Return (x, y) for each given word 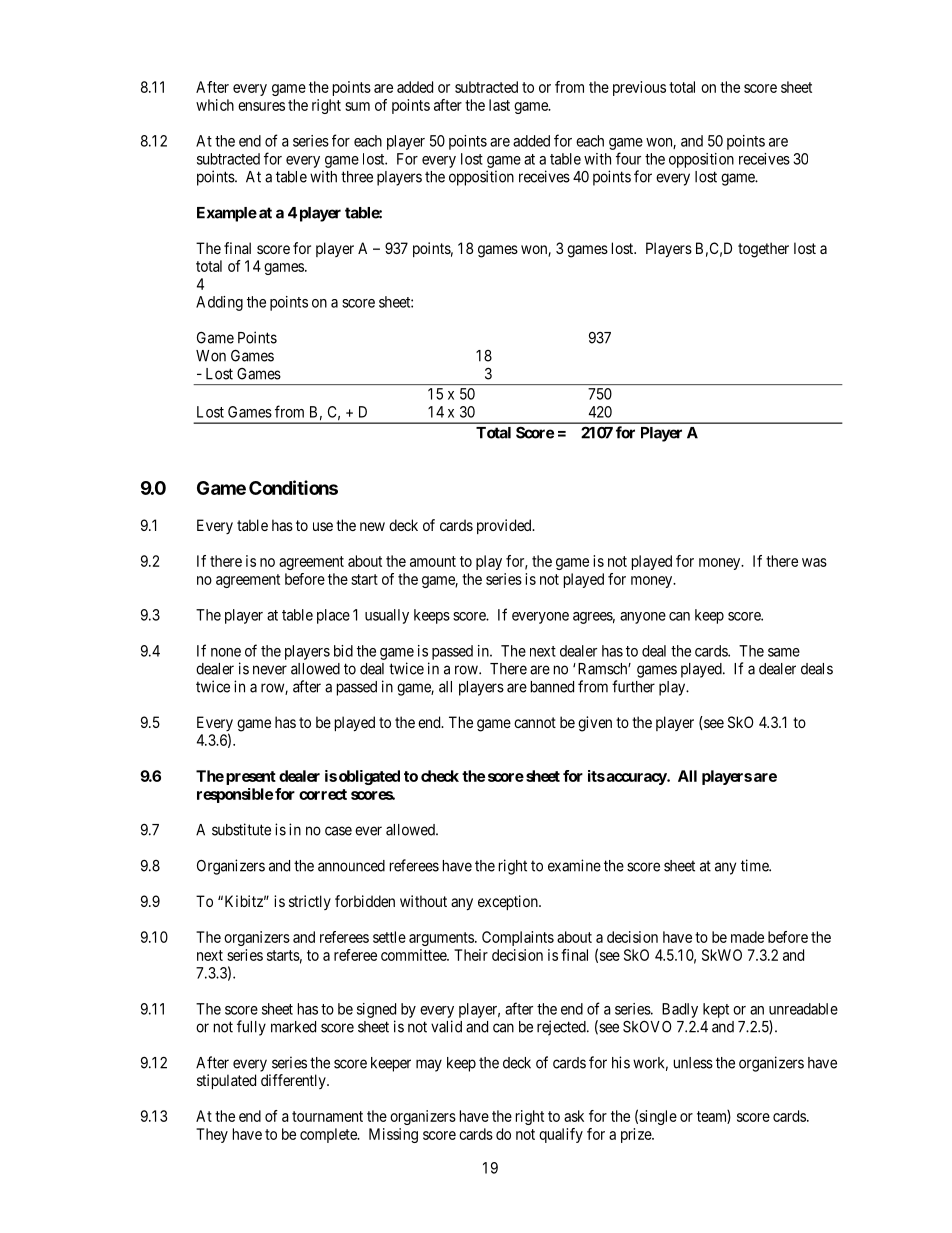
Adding (219, 303)
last (499, 105)
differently (294, 1081)
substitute (241, 829)
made (747, 937)
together (763, 250)
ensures (261, 106)
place (333, 616)
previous (639, 88)
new (372, 526)
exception (509, 902)
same (784, 652)
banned (552, 687)
